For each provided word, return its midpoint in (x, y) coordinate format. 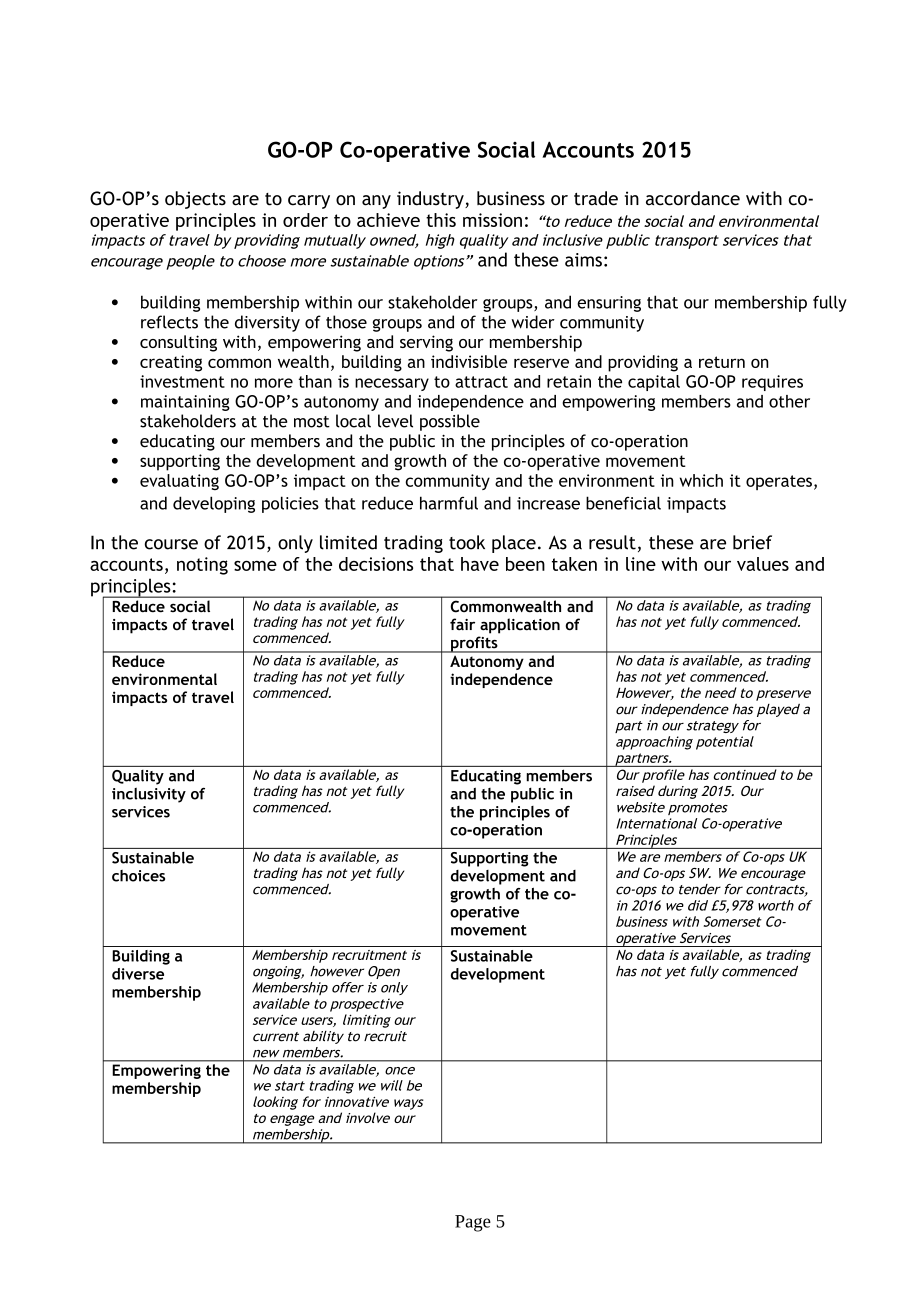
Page (473, 1223)
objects (195, 200)
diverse (138, 974)
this (441, 220)
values (763, 564)
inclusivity (149, 795)
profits (474, 644)
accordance (693, 198)
